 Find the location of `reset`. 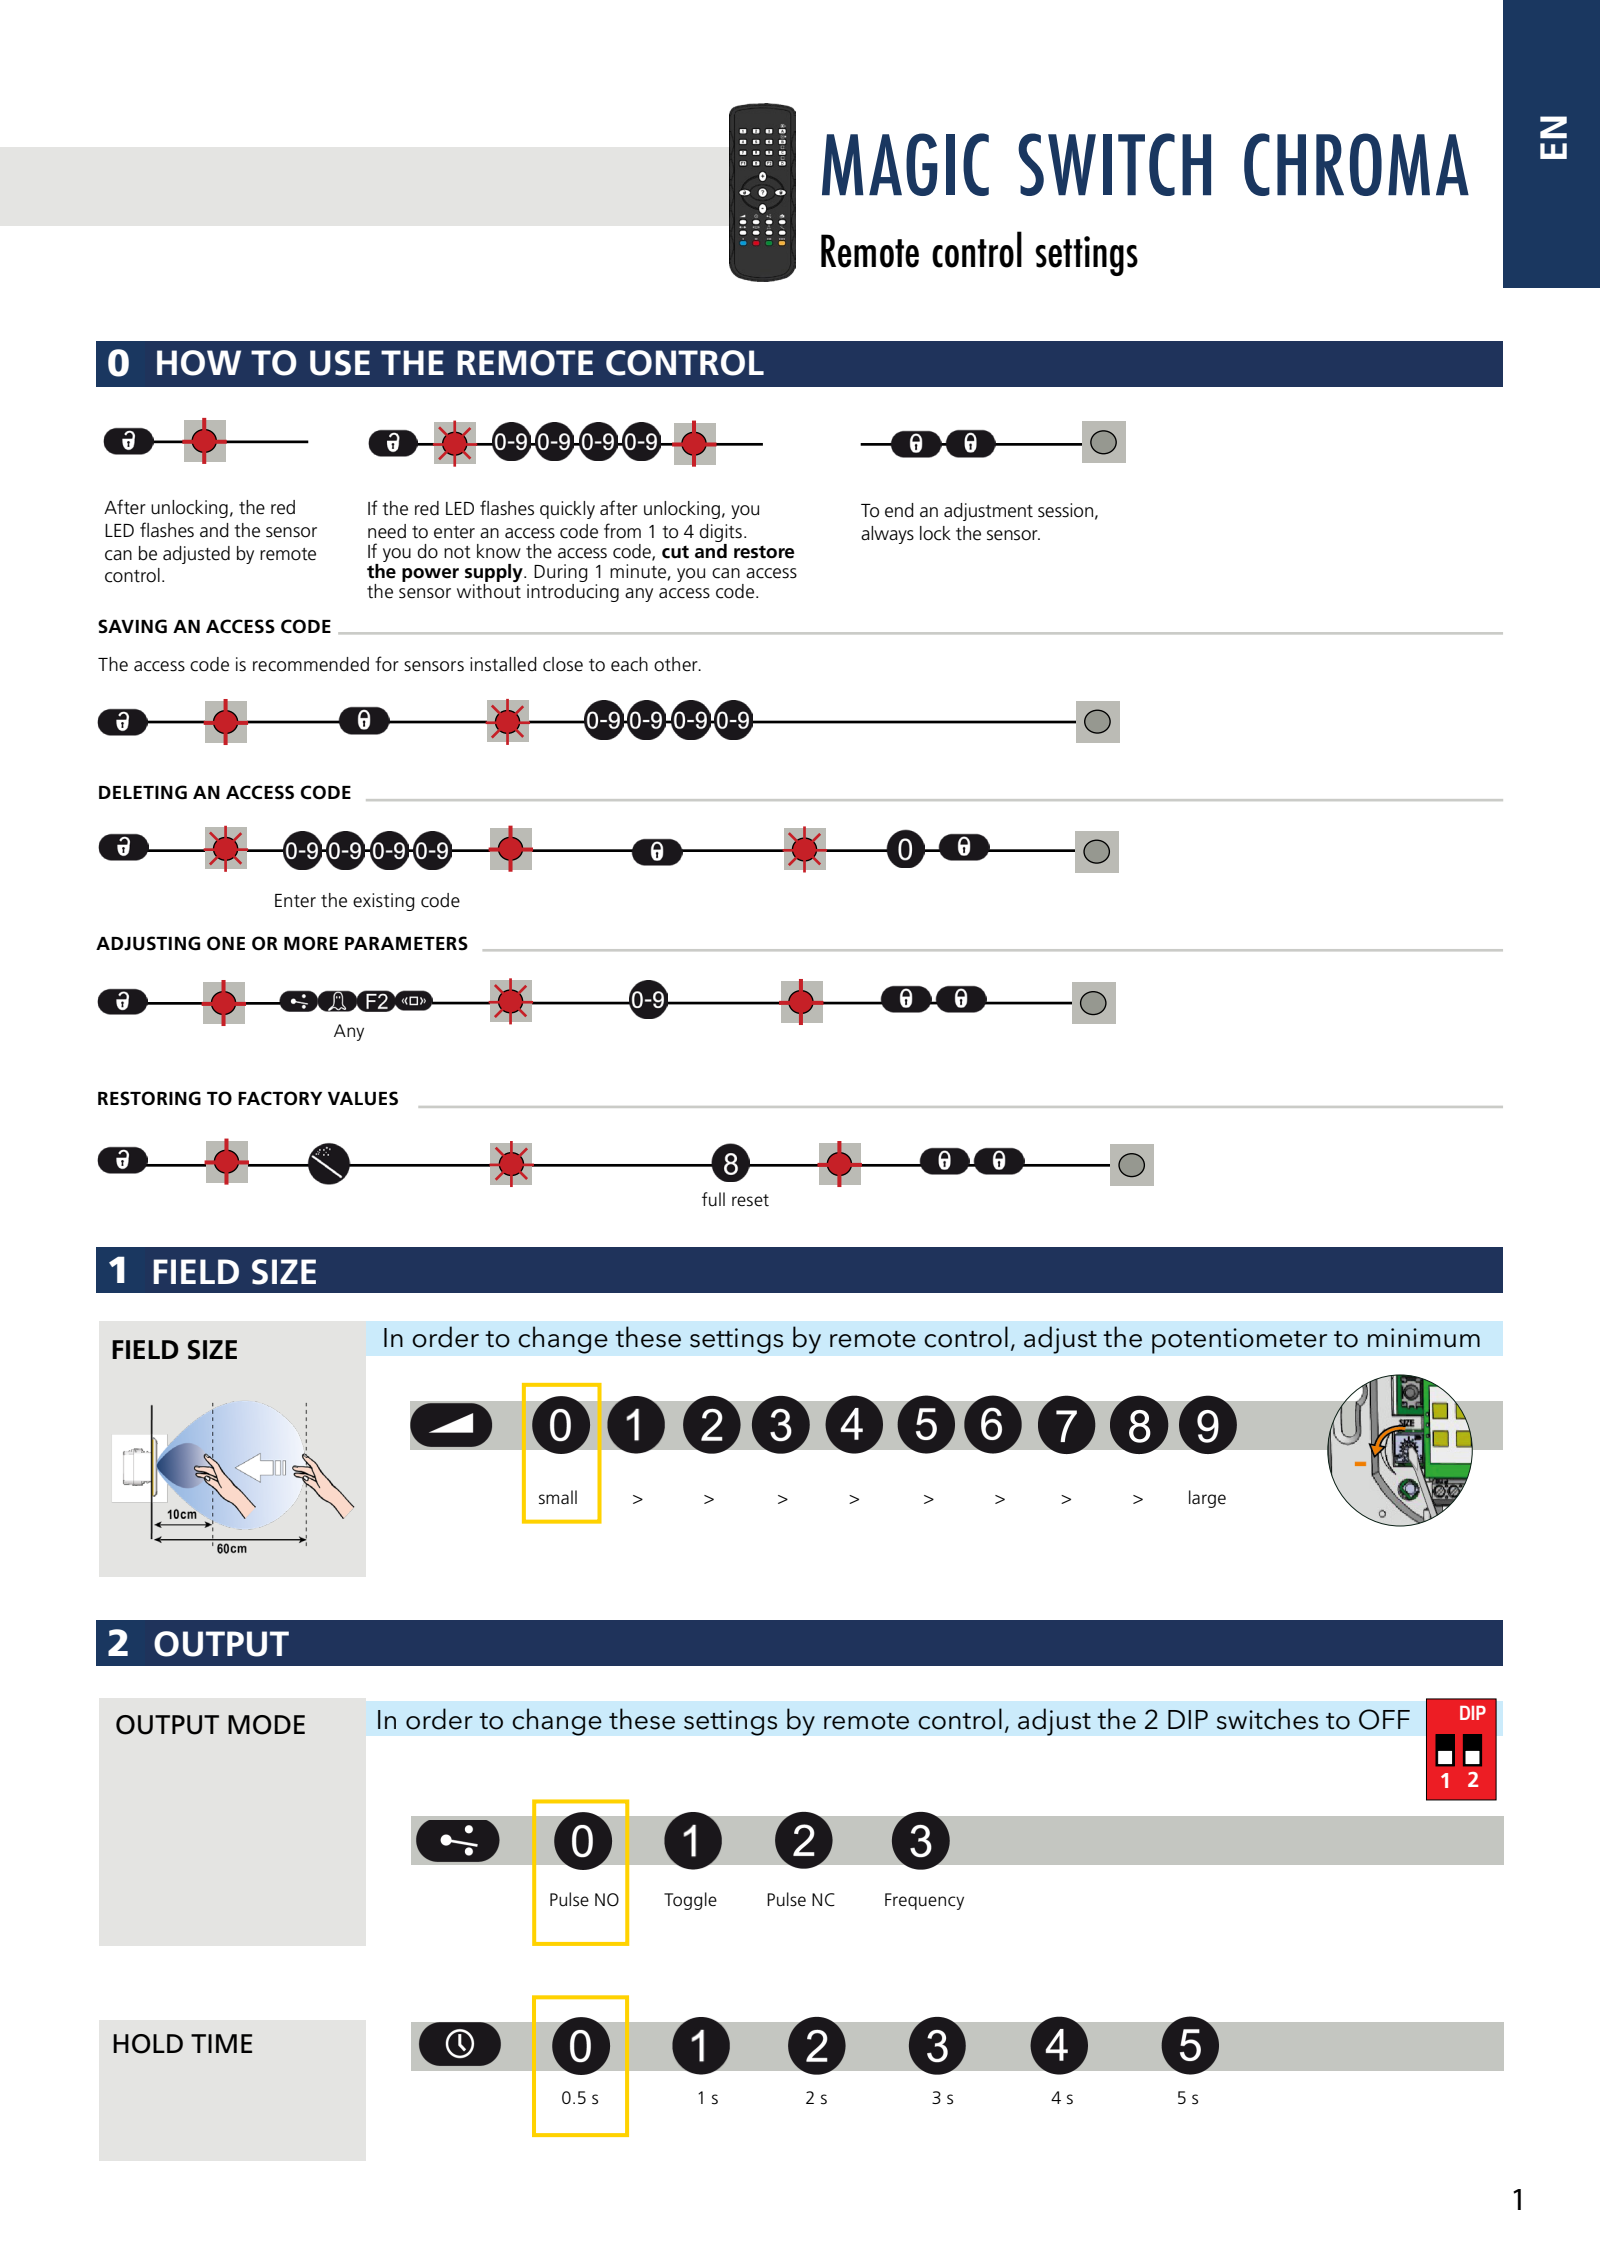

reset is located at coordinates (750, 1200).
